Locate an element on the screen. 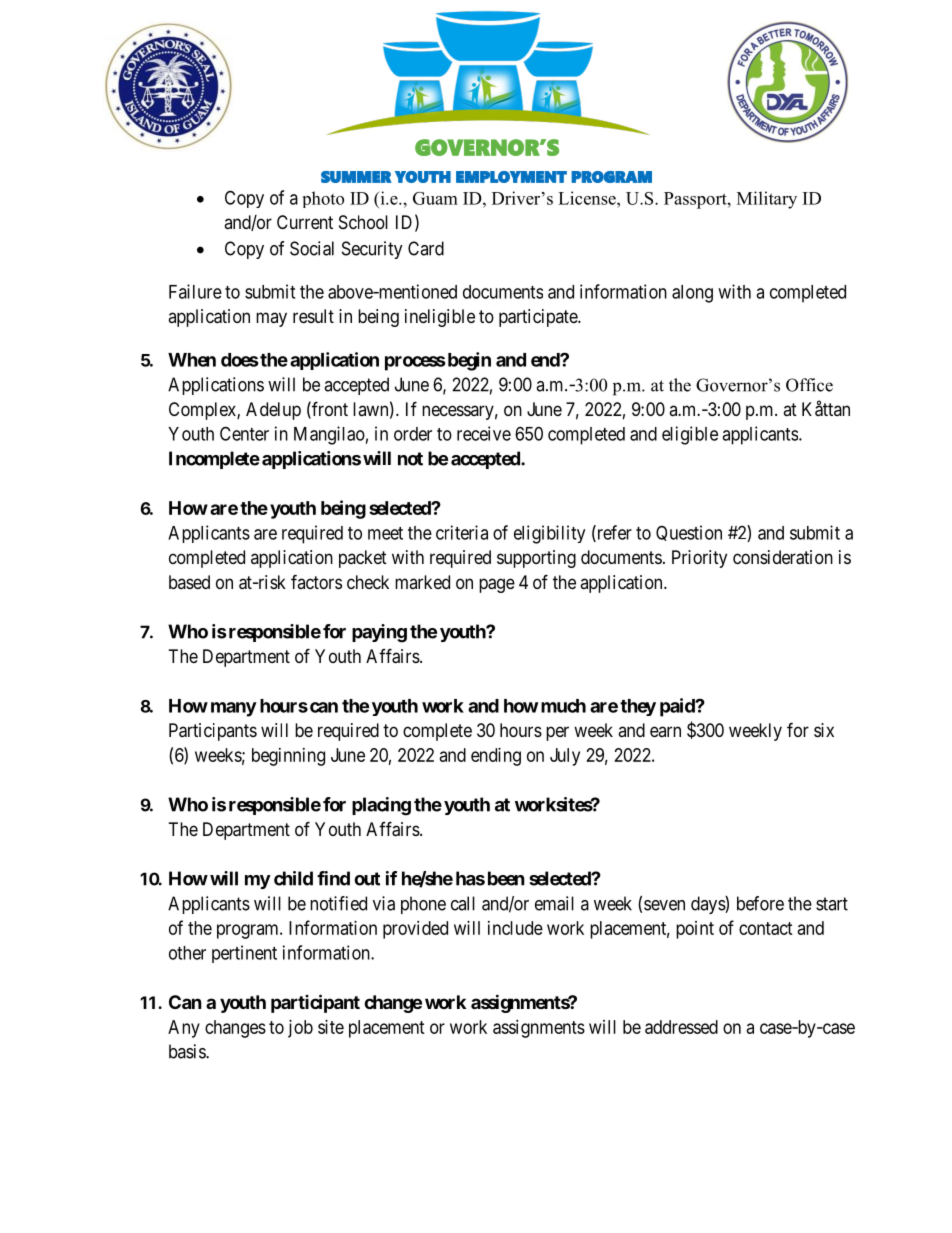  consideration is located at coordinates (783, 557).
